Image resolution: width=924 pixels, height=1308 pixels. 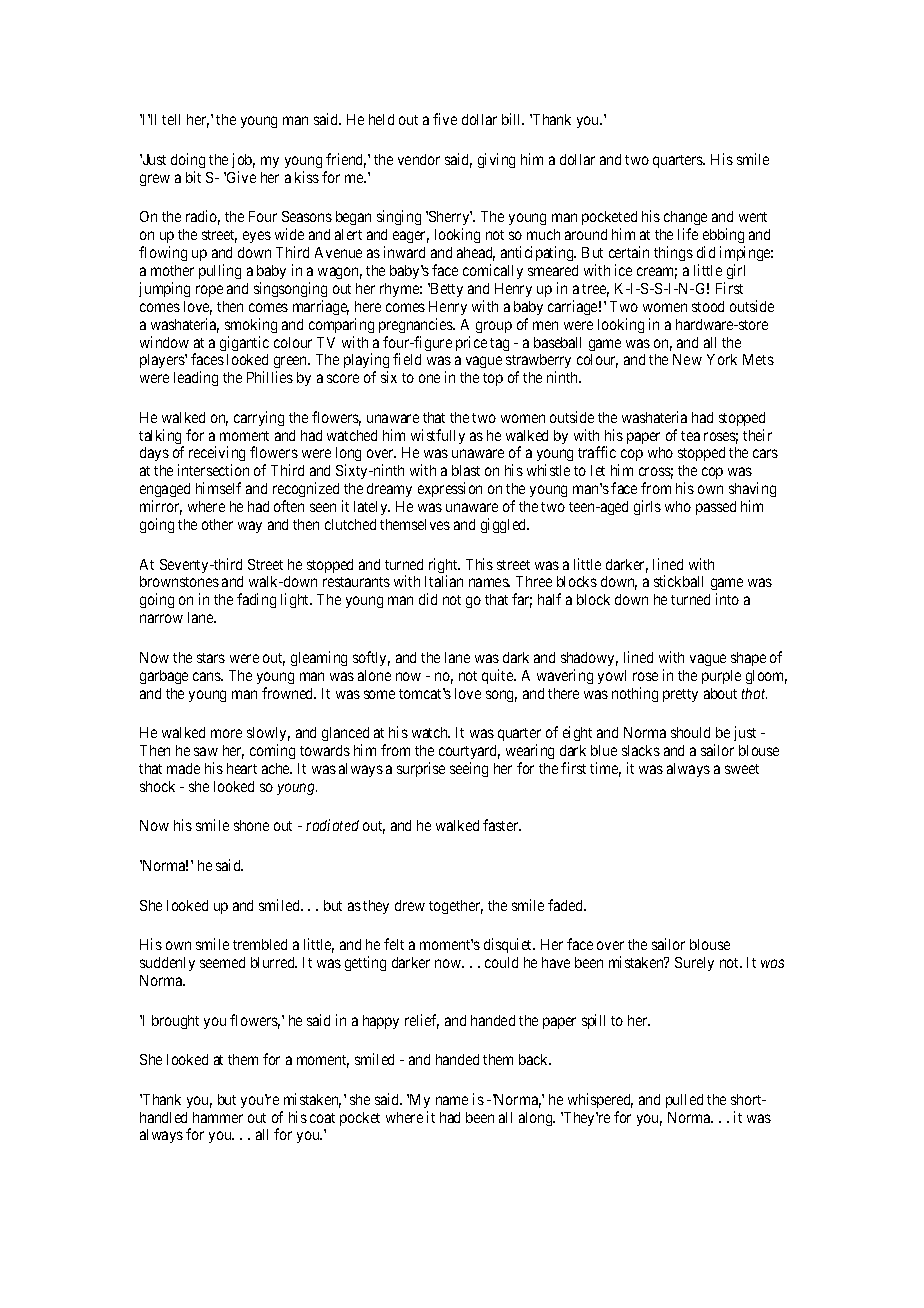 What do you see at coordinates (690, 436) in the document?
I see `tea` at bounding box center [690, 436].
